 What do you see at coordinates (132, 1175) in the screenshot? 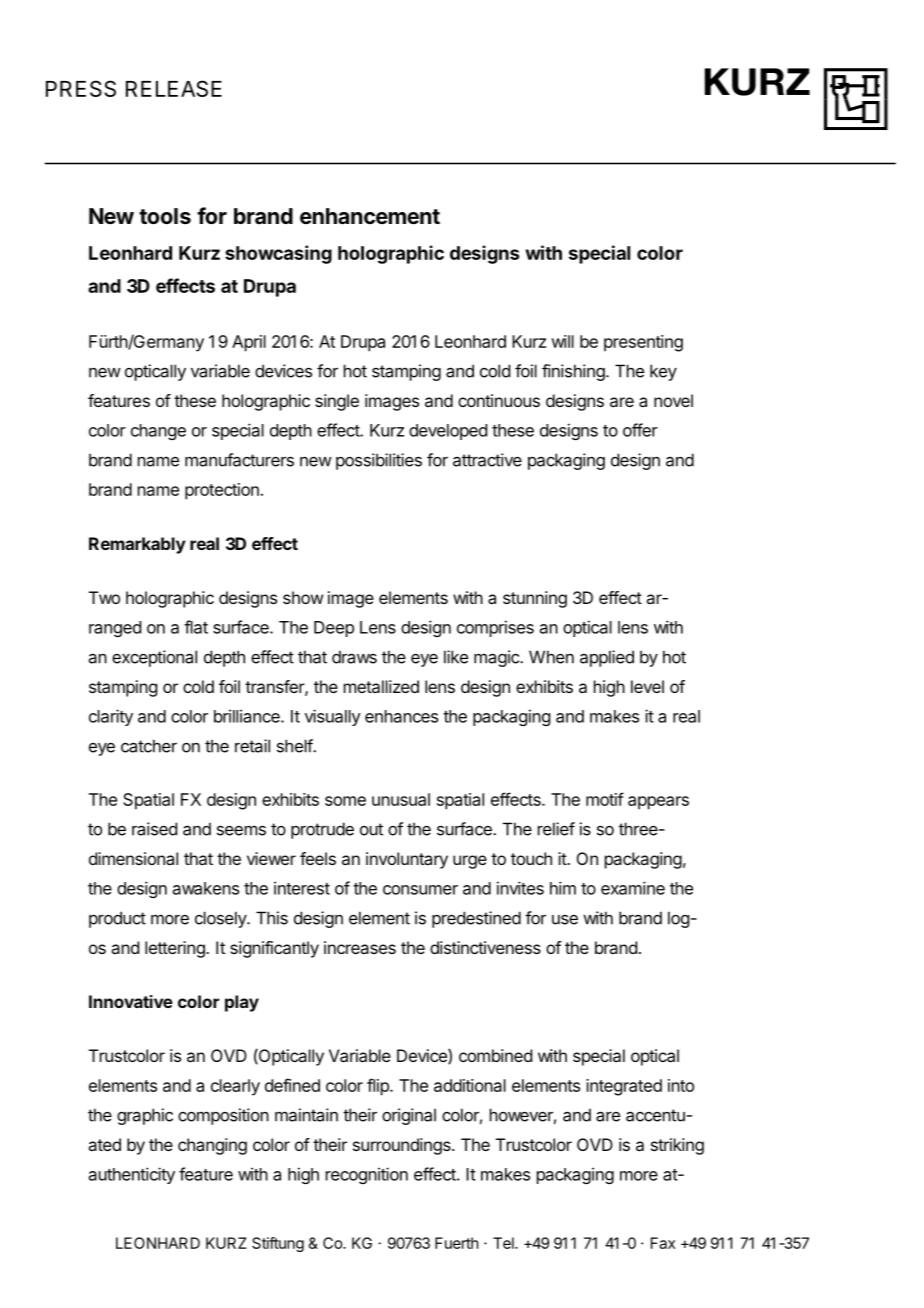
I see `authenticity` at bounding box center [132, 1175].
